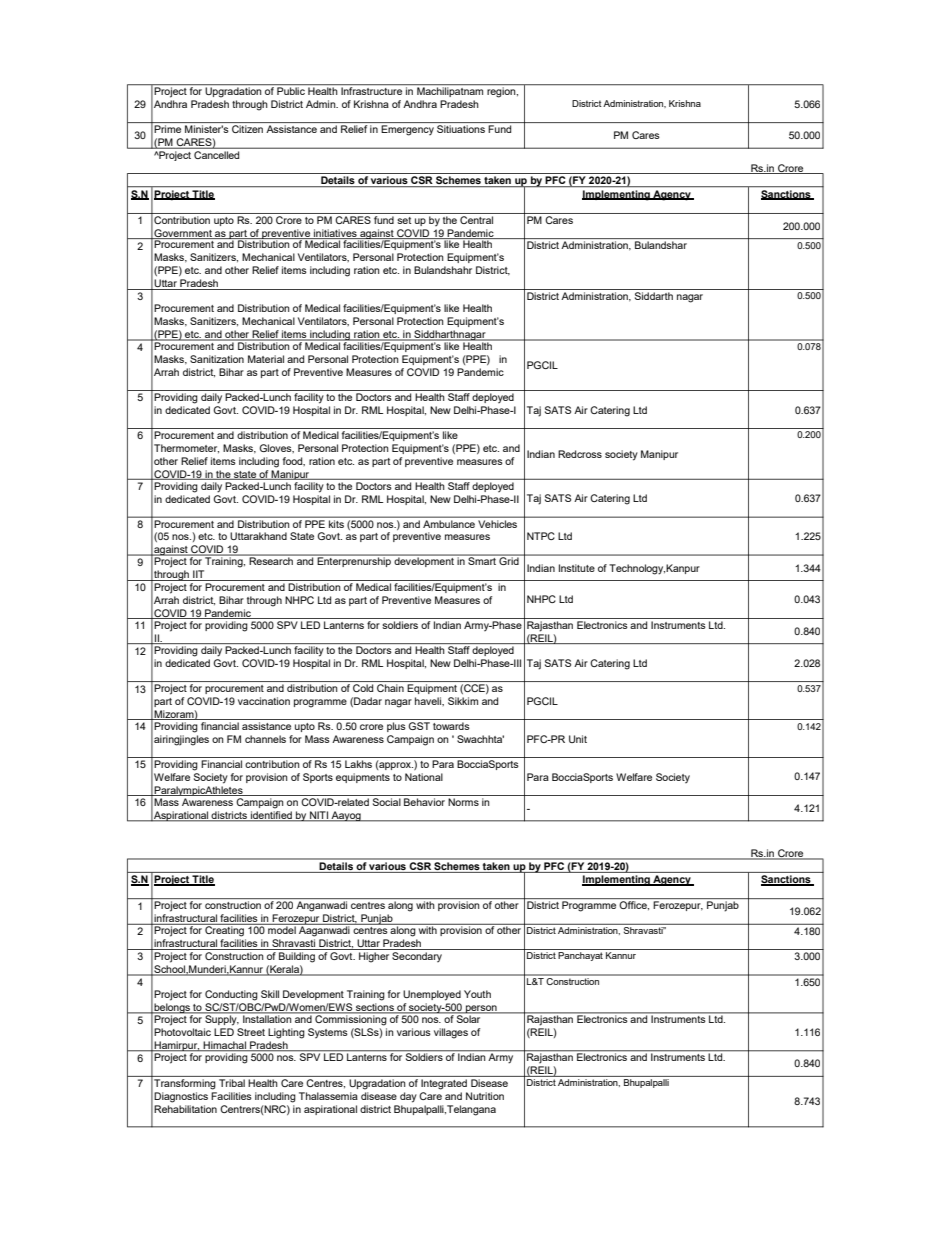  Describe the element at coordinates (232, 1083) in the page. I see `Tribal` at that location.
